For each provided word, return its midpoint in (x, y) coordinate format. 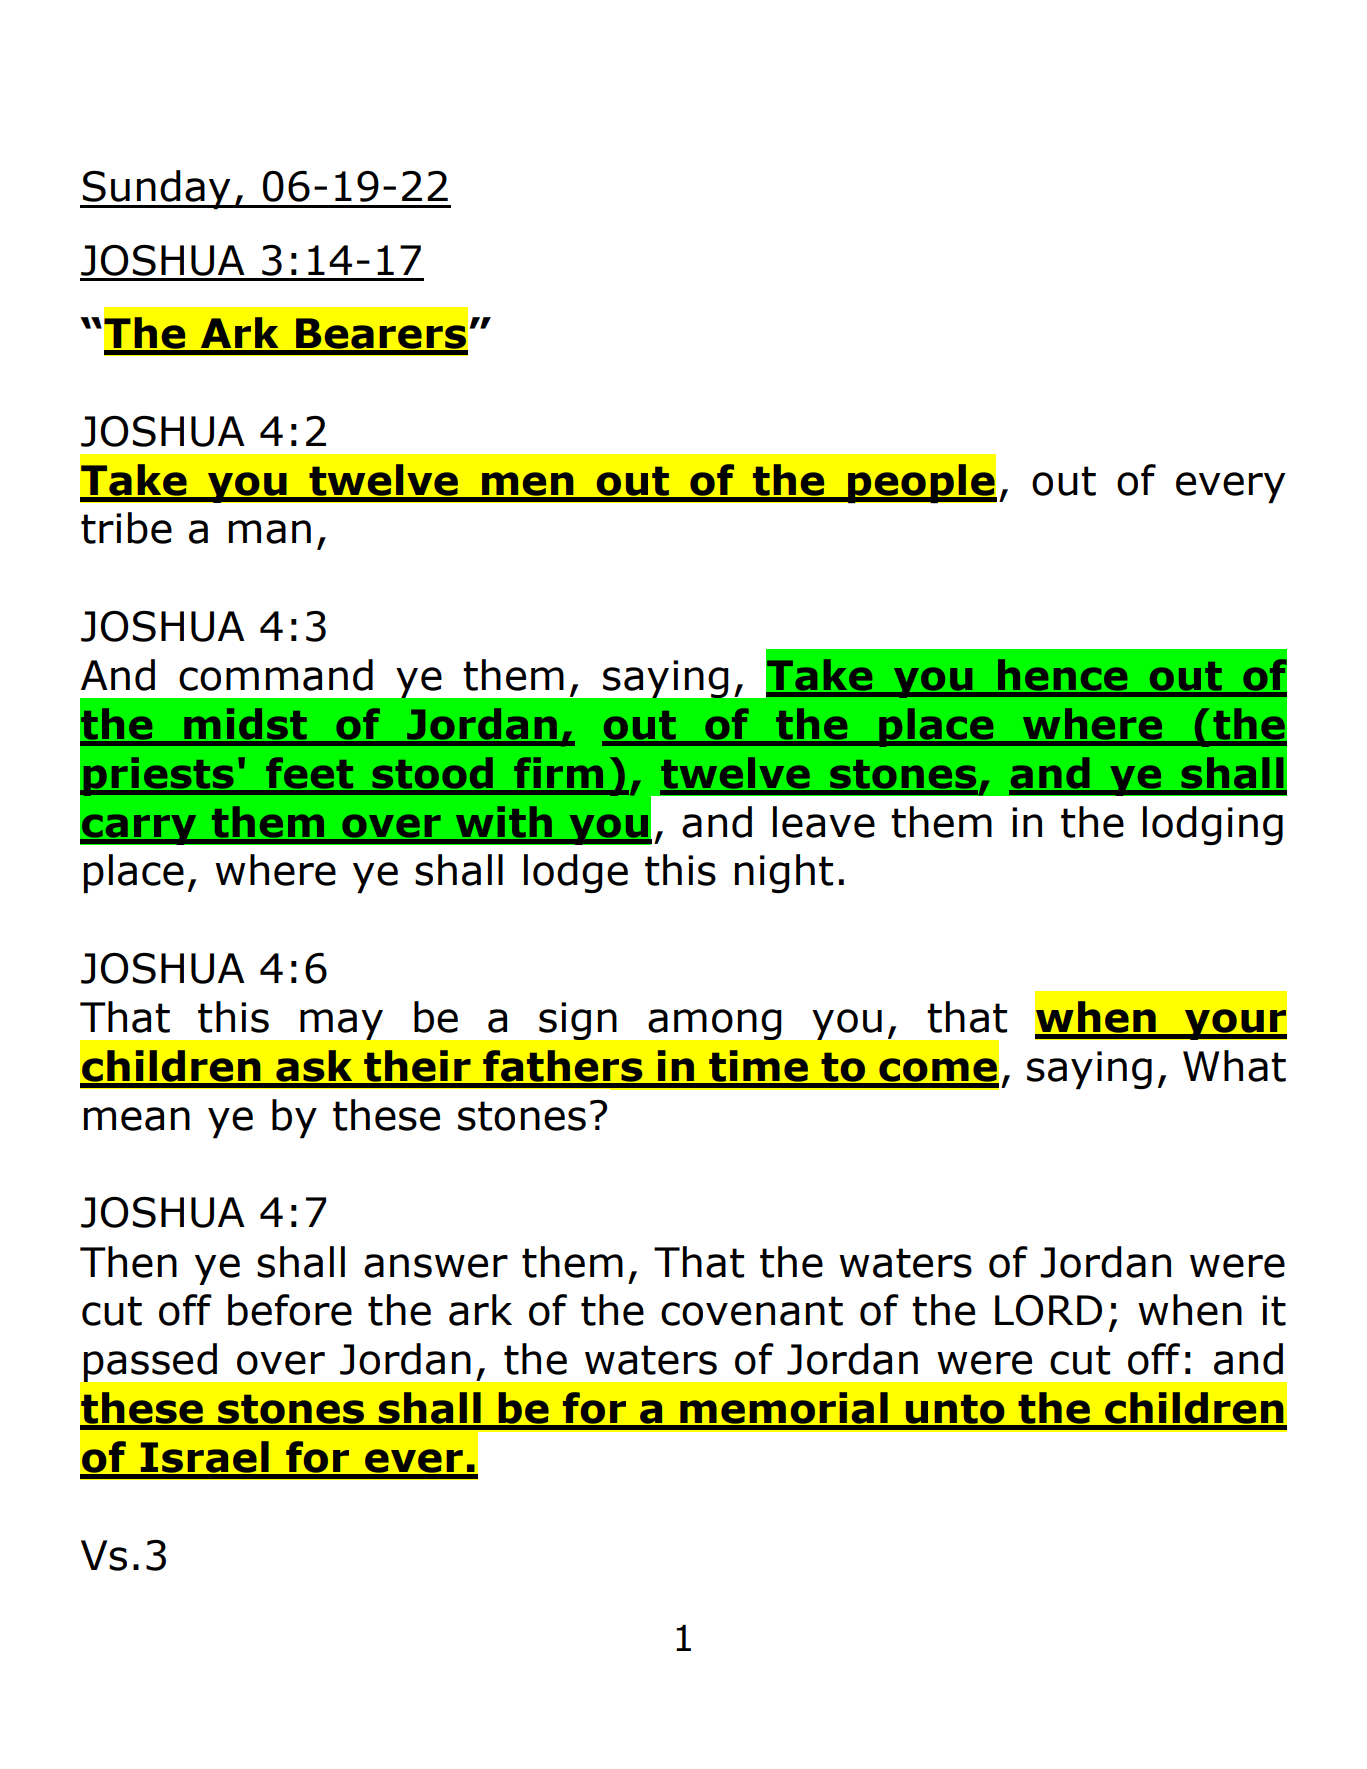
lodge (576, 873)
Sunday (157, 190)
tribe (126, 528)
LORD (1048, 1310)
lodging (1213, 825)
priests (158, 776)
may (341, 1024)
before (290, 1310)
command (276, 675)
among (715, 1024)
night (784, 873)
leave (824, 822)
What (1234, 1066)
